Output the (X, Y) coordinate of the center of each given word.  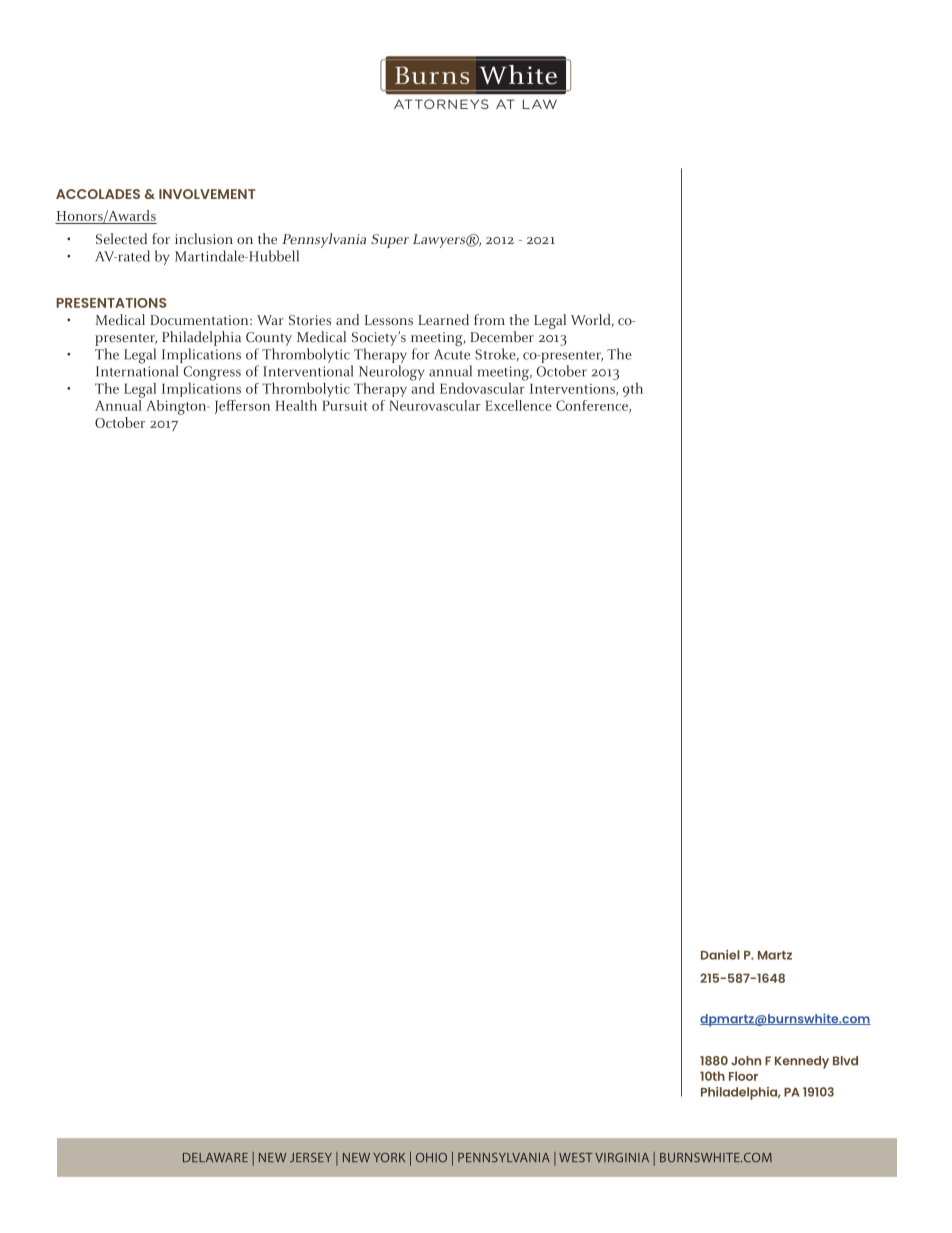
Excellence (518, 405)
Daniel (720, 955)
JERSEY (311, 1158)
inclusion (204, 239)
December (502, 337)
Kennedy (802, 1062)
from (489, 320)
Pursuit (344, 405)
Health (296, 405)
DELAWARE (215, 1157)
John (746, 1061)
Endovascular (483, 387)
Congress (212, 373)
